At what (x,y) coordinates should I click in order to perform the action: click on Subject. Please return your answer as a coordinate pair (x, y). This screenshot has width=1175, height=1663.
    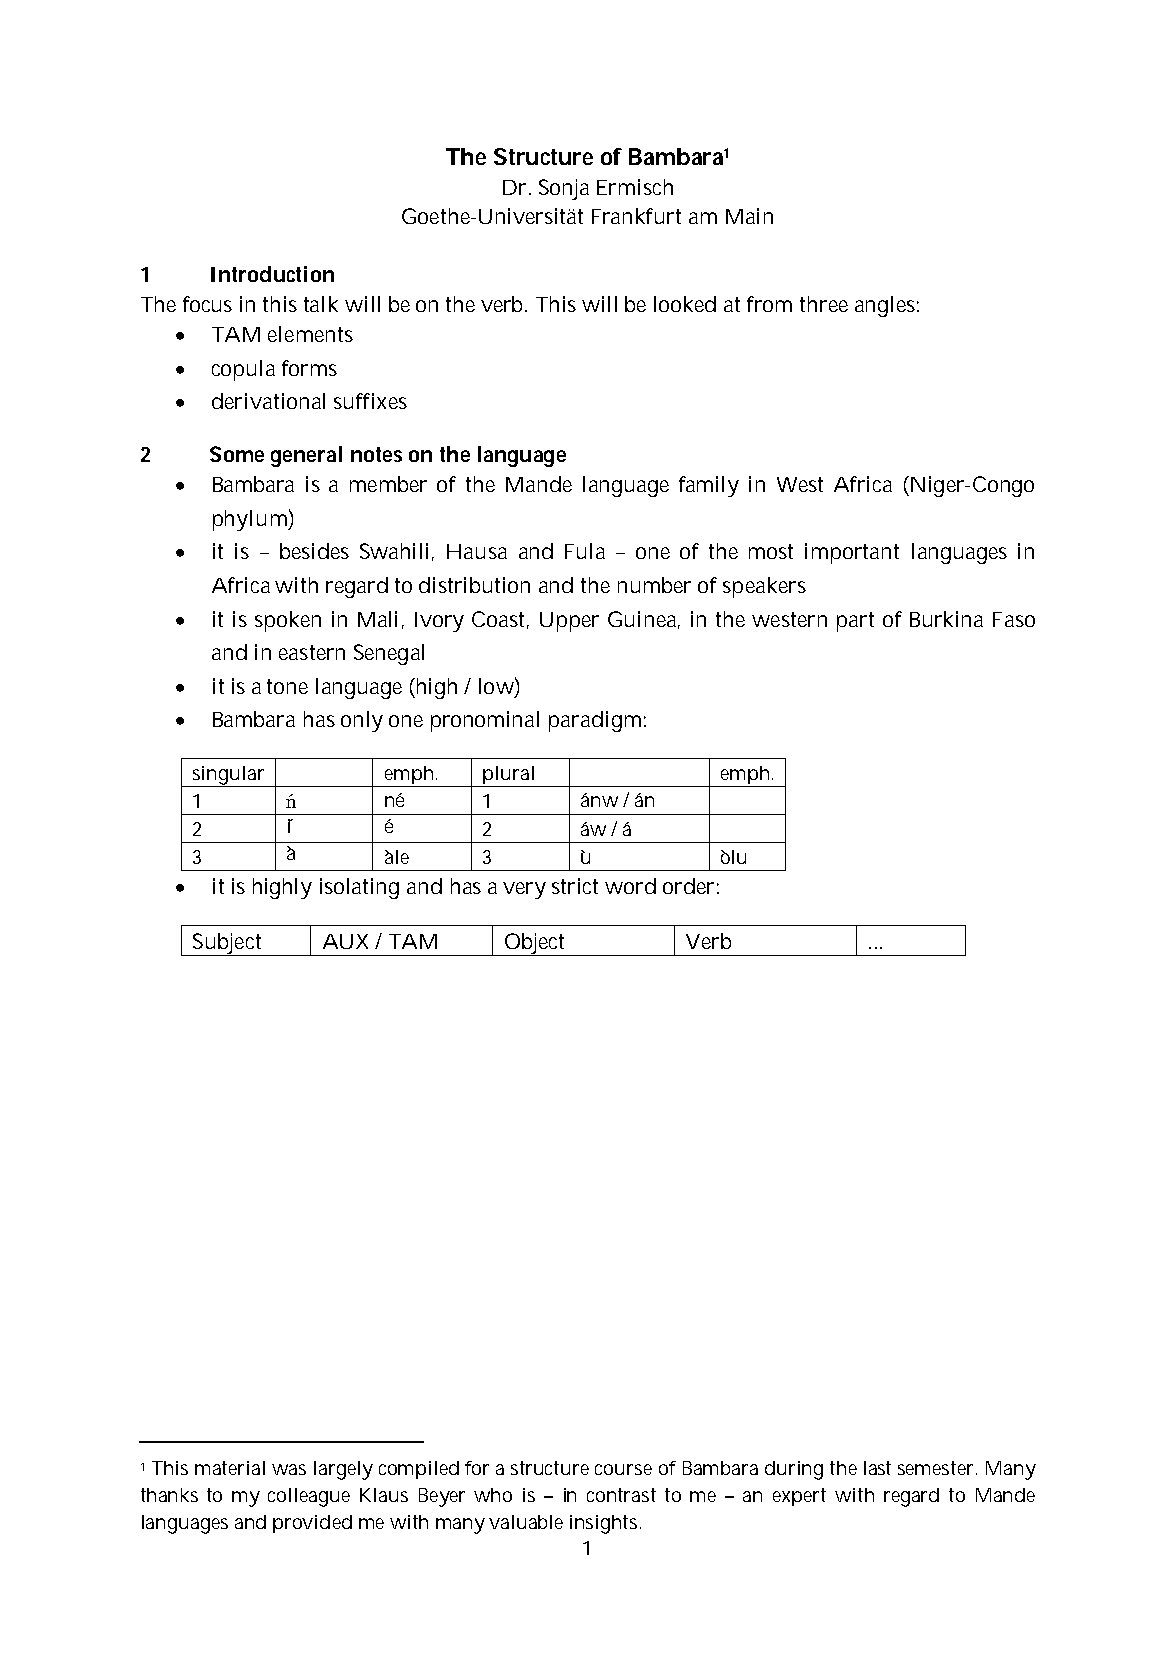
    Looking at the image, I should click on (228, 944).
